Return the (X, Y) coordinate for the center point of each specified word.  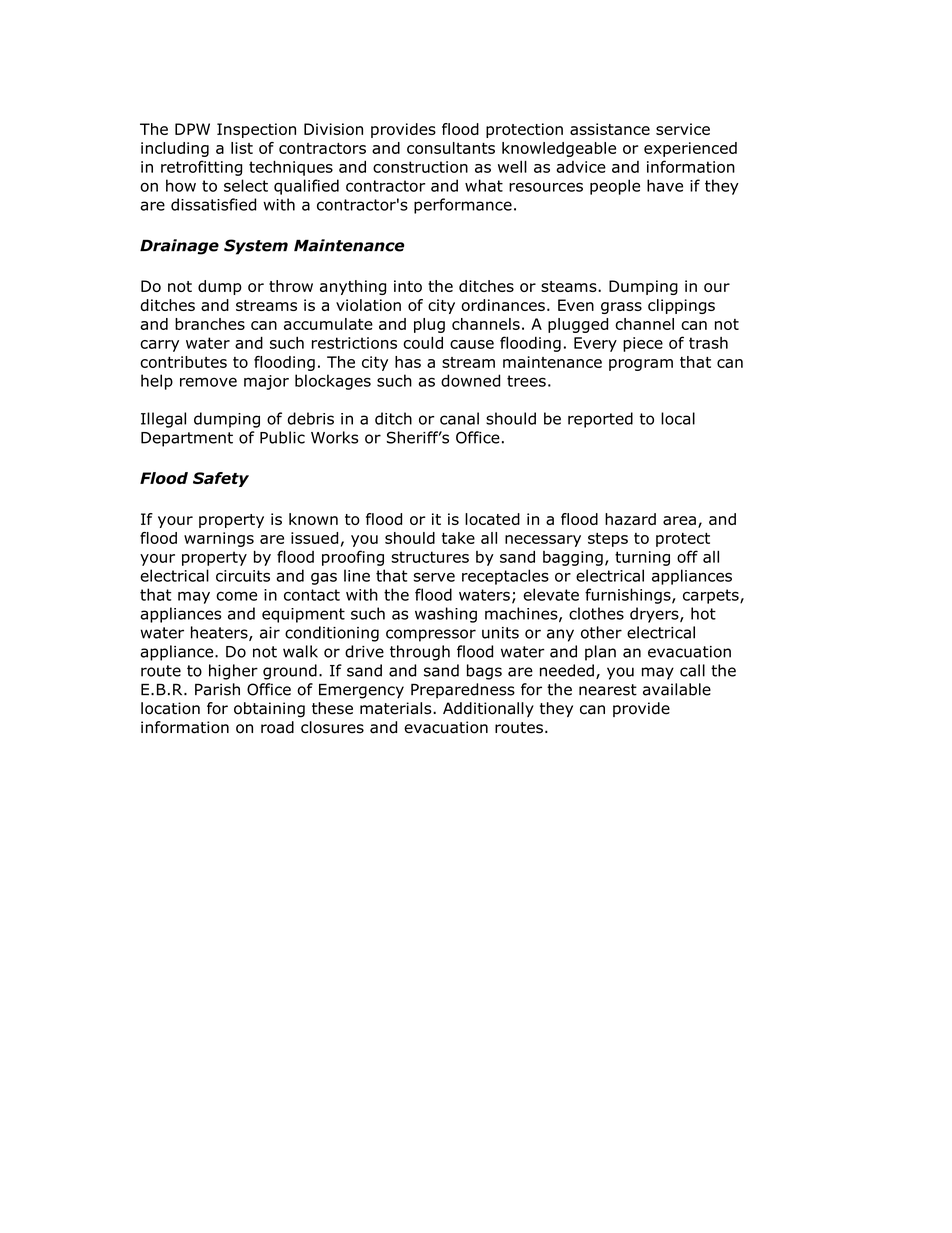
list (242, 148)
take (458, 538)
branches (210, 324)
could (423, 342)
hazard (630, 519)
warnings (219, 539)
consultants (451, 148)
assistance (610, 129)
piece (643, 344)
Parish (217, 689)
